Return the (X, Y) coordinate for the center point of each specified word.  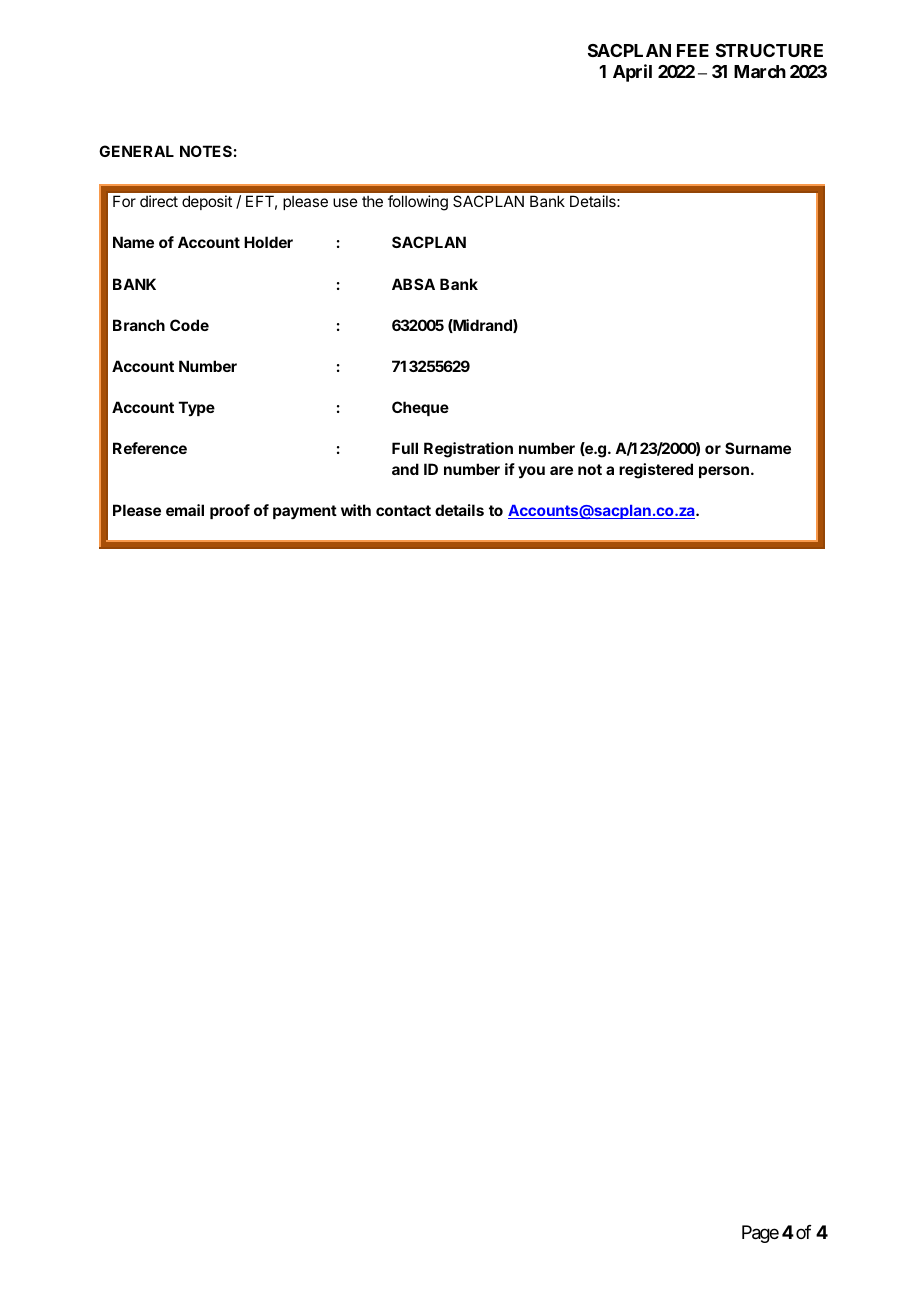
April (632, 73)
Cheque (420, 408)
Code (189, 325)
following (418, 203)
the (372, 201)
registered (656, 471)
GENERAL (136, 151)
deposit (207, 202)
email (185, 510)
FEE (693, 50)
